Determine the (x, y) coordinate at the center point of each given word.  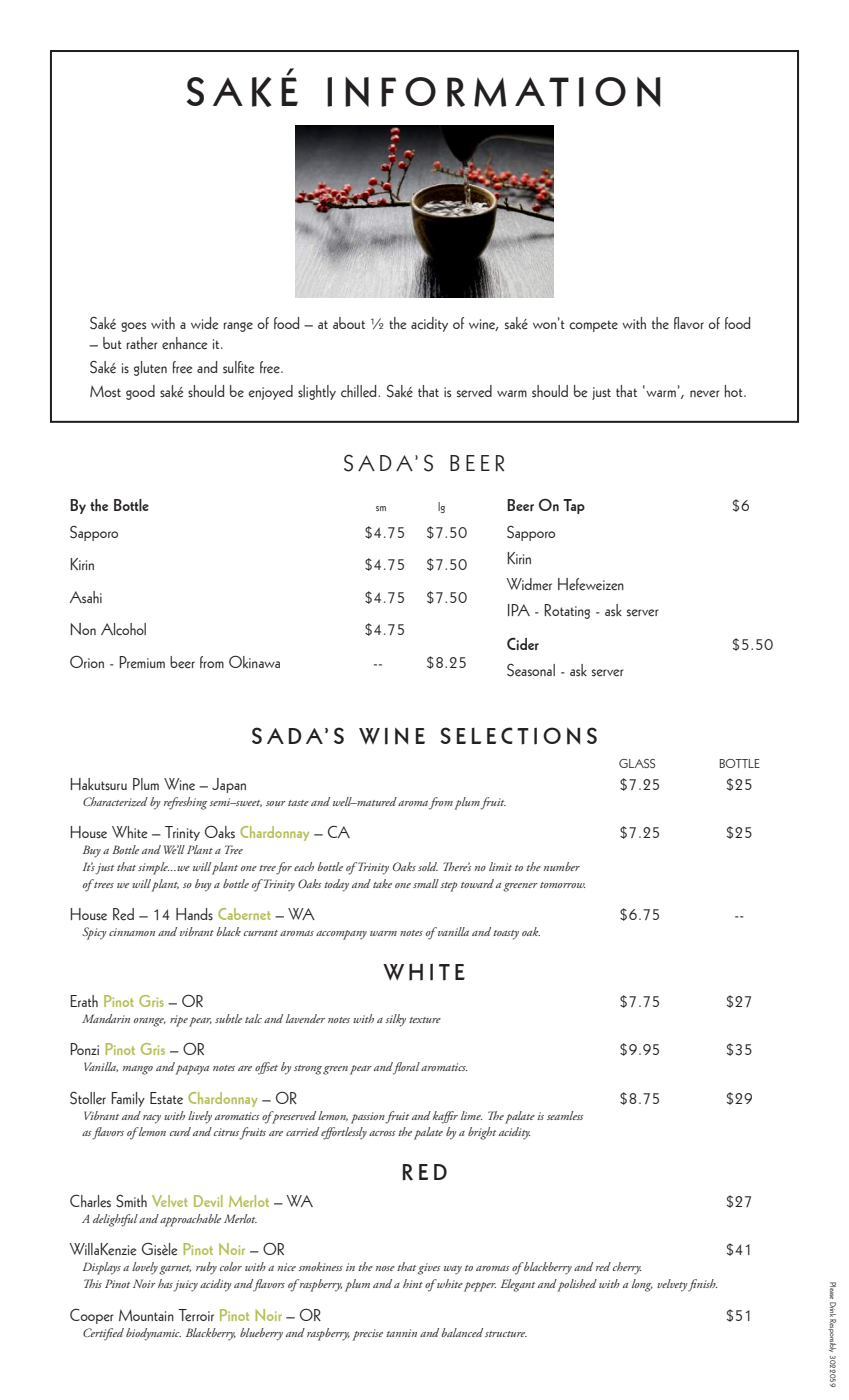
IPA (519, 610)
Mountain (146, 1315)
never (705, 394)
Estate (166, 1098)
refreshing (186, 803)
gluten (150, 368)
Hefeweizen (591, 584)
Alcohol (123, 629)
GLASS (637, 763)
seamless (565, 1115)
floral (406, 1068)
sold (428, 866)
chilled (360, 391)
